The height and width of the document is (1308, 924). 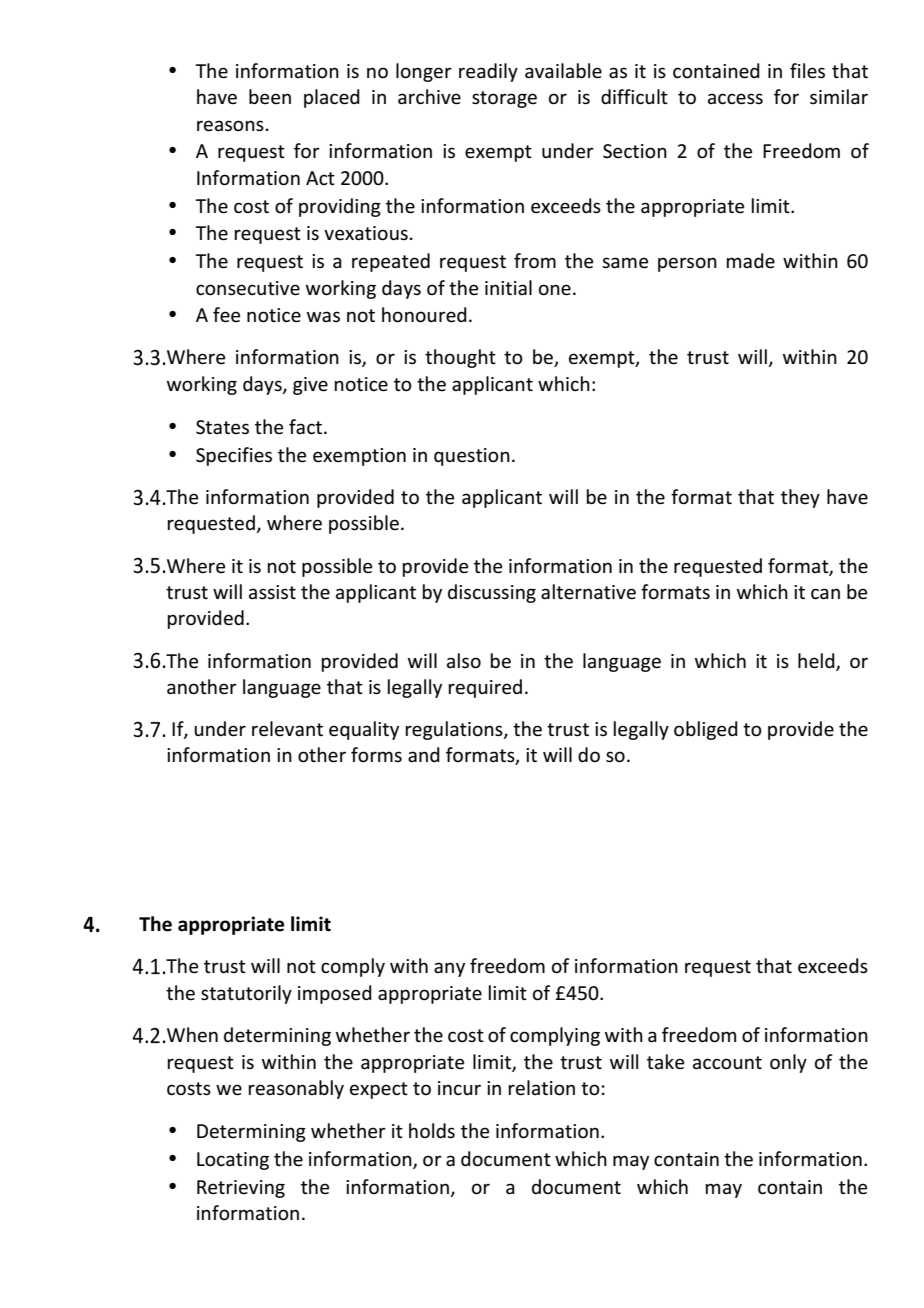 What do you see at coordinates (735, 99) in the document?
I see `access` at bounding box center [735, 99].
